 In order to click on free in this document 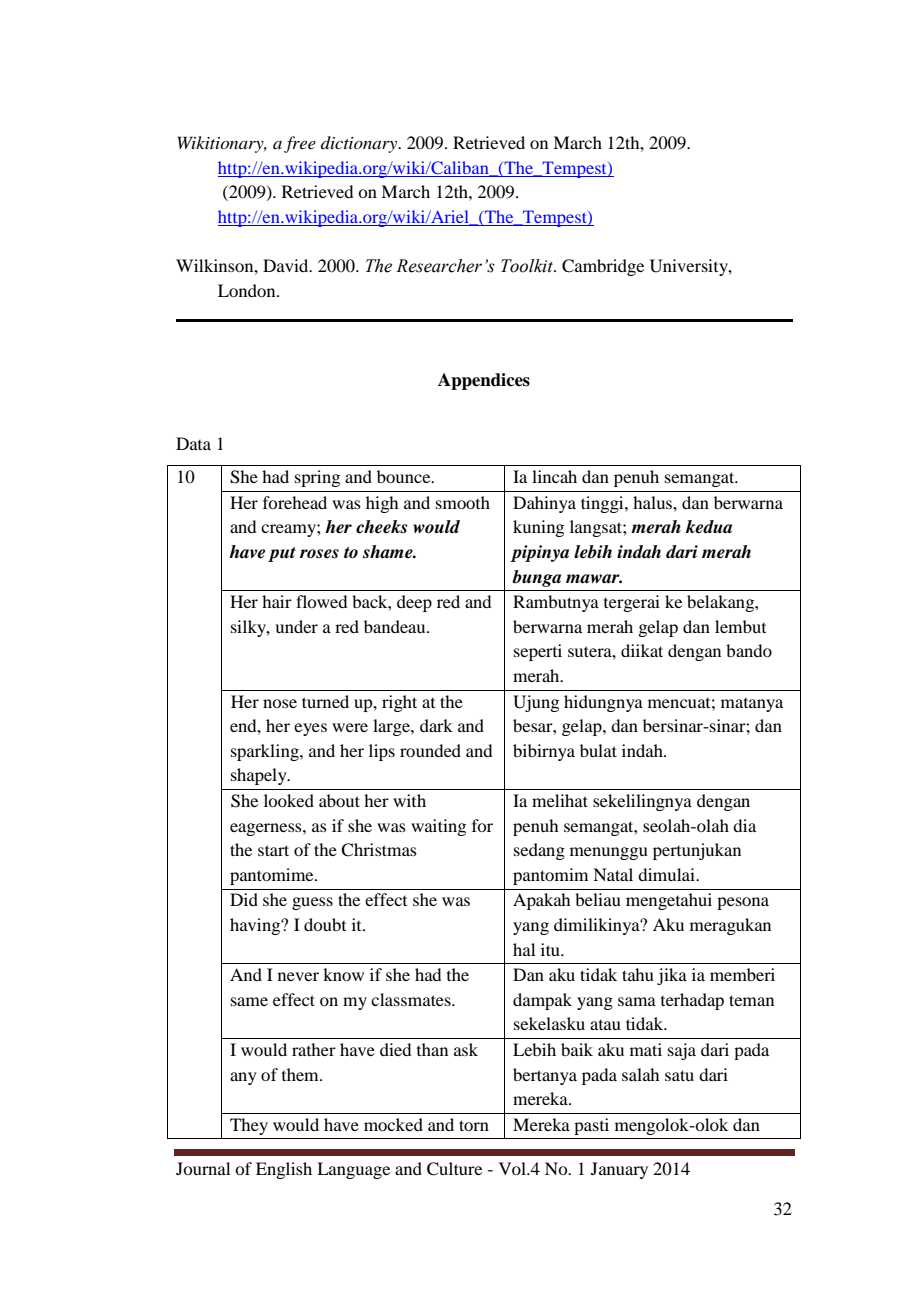, I will do `click(300, 144)`.
